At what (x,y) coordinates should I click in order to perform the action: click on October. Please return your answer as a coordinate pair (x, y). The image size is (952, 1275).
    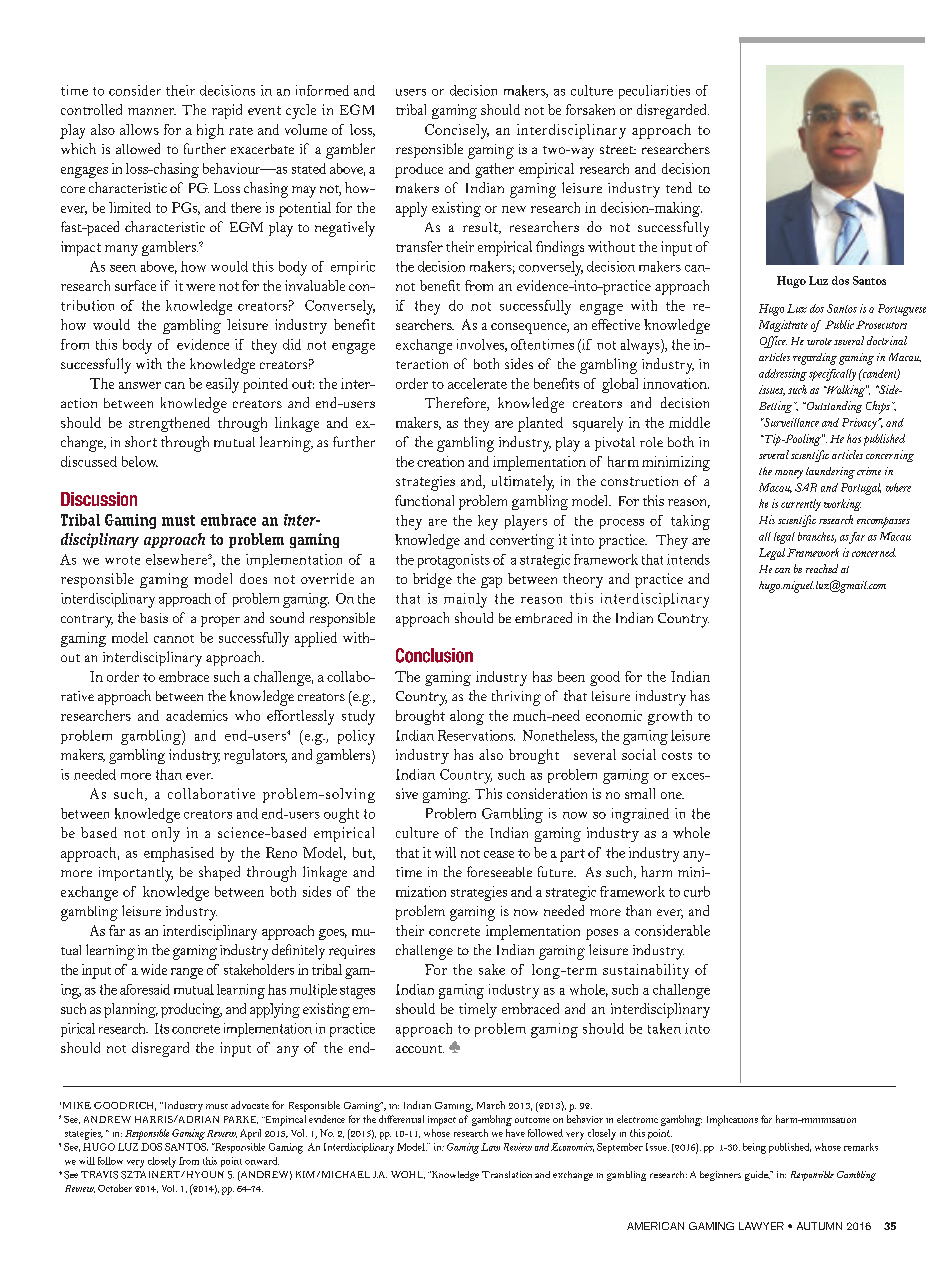
    Looking at the image, I should click on (115, 1188).
